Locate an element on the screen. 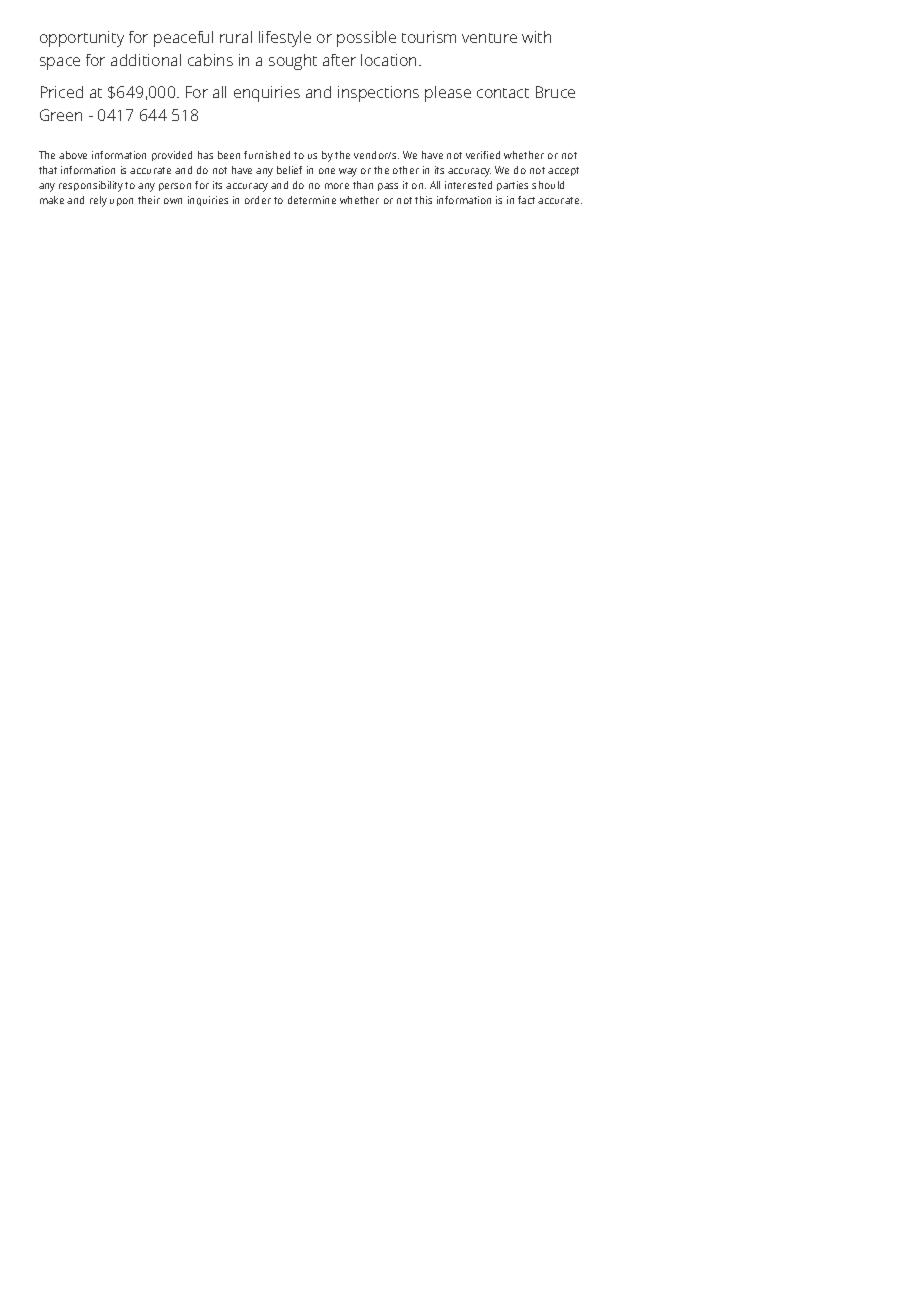 This screenshot has width=924, height=1303. contact is located at coordinates (503, 93).
